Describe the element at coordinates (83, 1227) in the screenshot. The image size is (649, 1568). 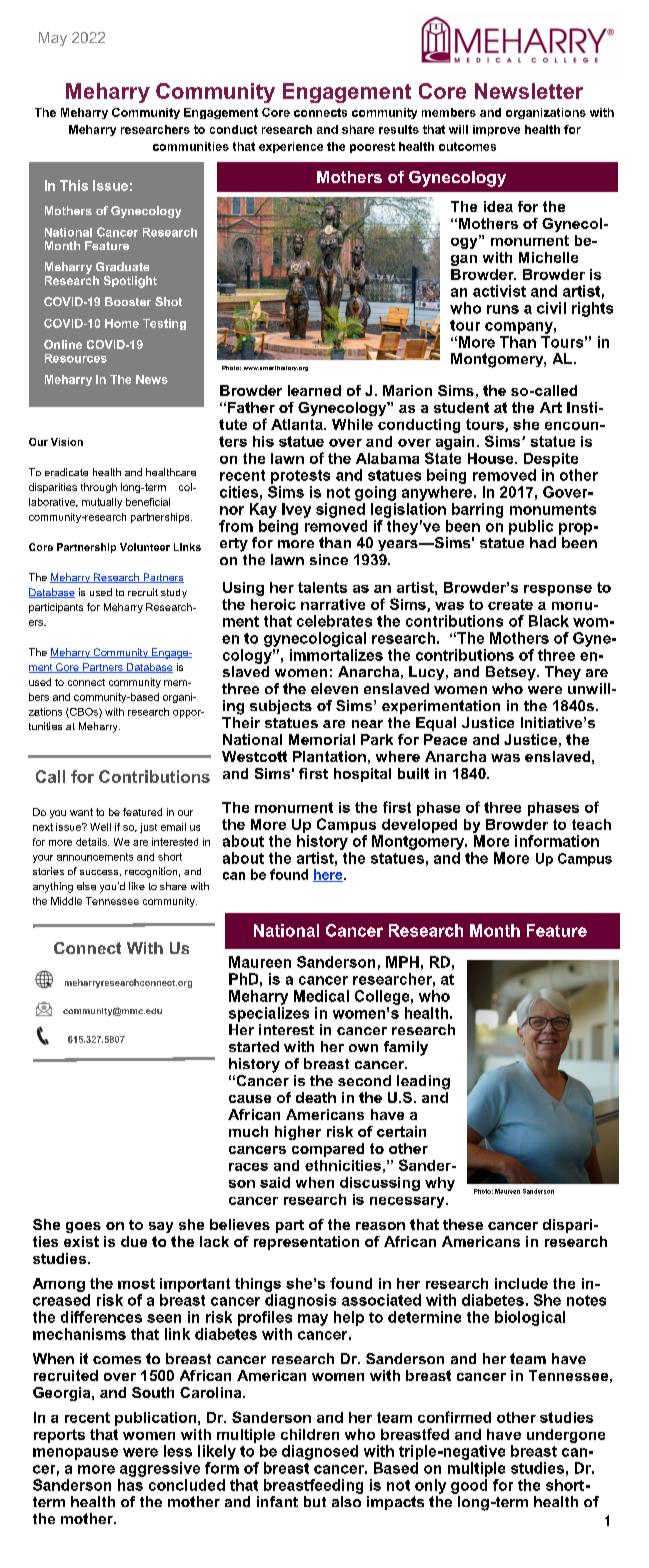
I see `goes` at that location.
